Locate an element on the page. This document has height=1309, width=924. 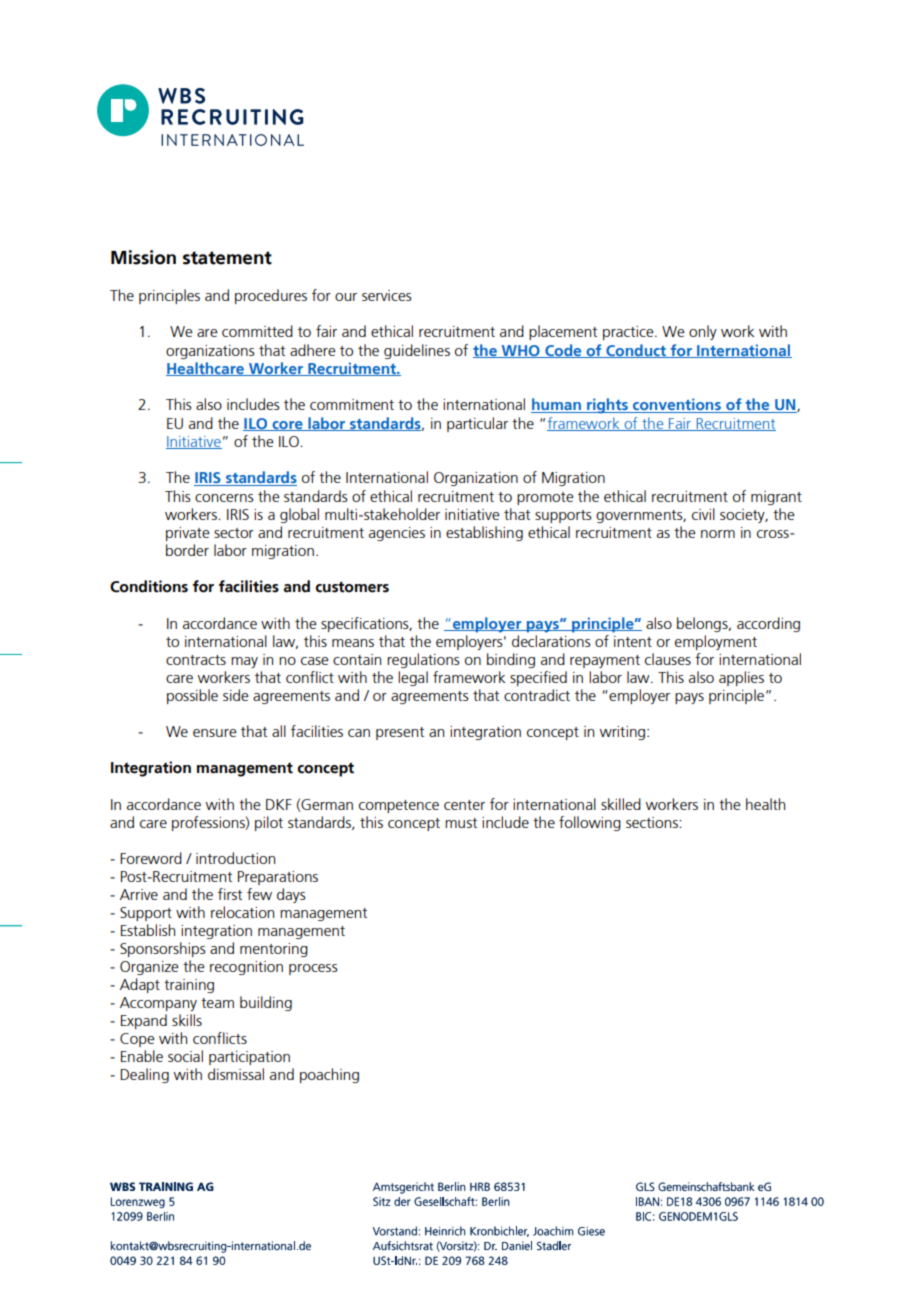
statement is located at coordinates (227, 258).
